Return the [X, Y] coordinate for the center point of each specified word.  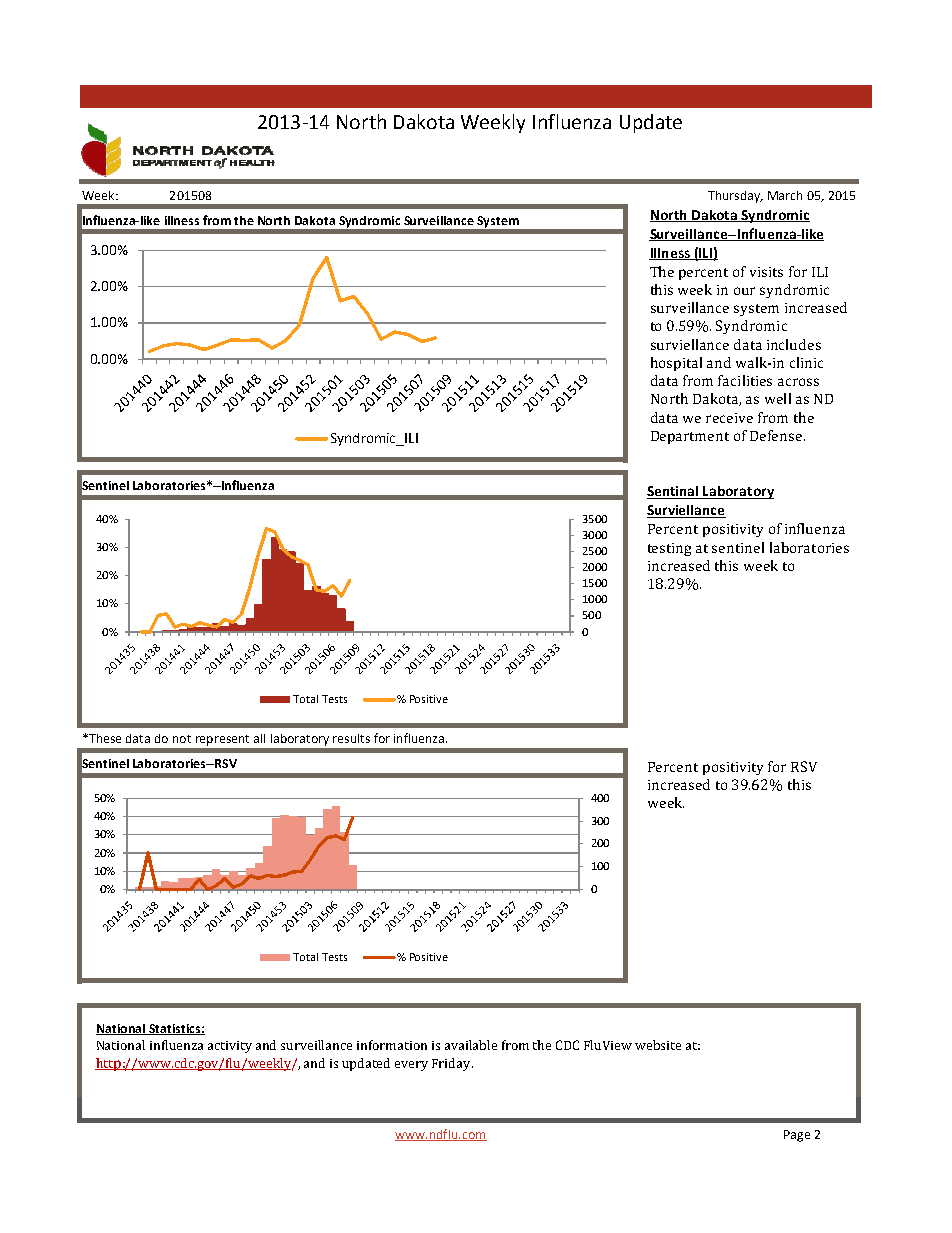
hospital [676, 364]
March [785, 195]
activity [230, 1047]
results [351, 738]
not [182, 739]
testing [669, 549]
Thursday [735, 197]
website [658, 1045]
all [259, 738]
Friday [452, 1064]
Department [690, 437]
